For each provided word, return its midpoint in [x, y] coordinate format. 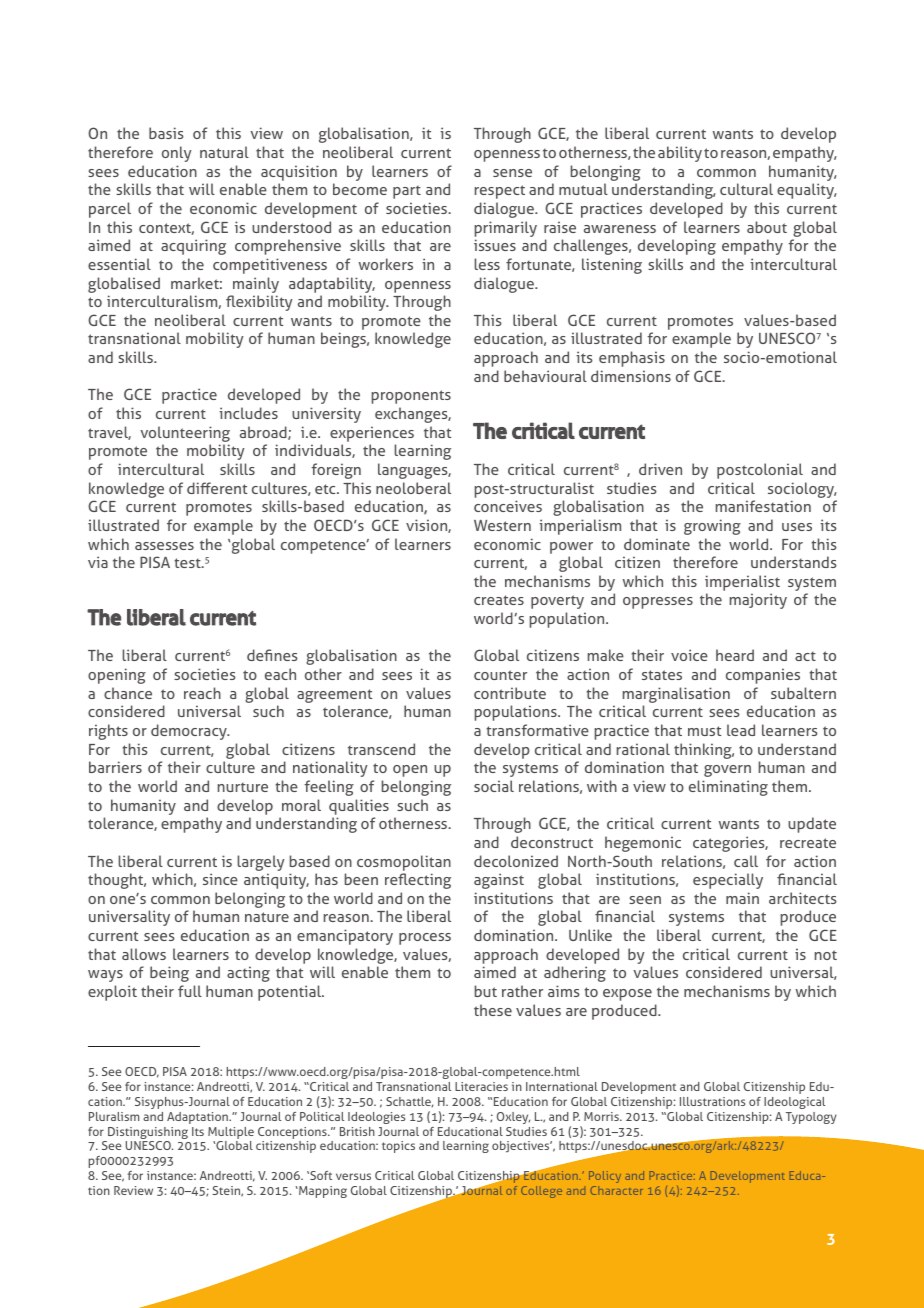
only [177, 154]
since [220, 879]
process [425, 939]
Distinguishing [147, 1134]
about [767, 227]
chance [128, 693]
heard [735, 655]
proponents [411, 397]
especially [728, 881]
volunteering [185, 435]
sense [512, 173]
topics [398, 1147]
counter [500, 675]
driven [660, 469]
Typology [811, 1118]
